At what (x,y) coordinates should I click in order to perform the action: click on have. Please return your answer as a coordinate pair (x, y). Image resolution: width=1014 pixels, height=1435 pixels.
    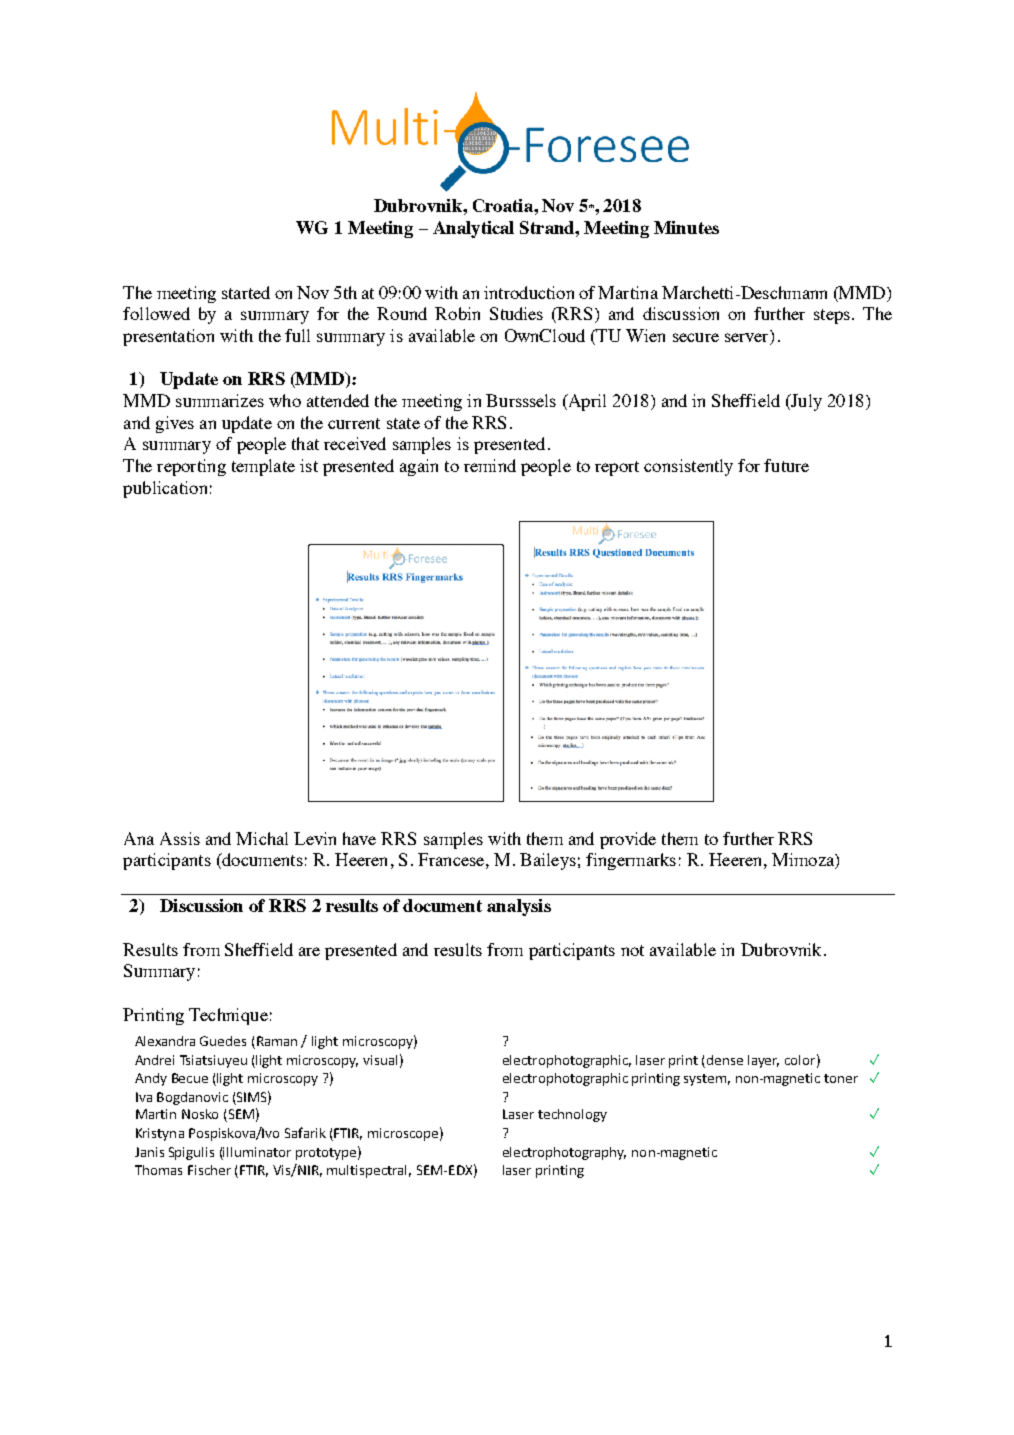
    Looking at the image, I should click on (359, 838).
